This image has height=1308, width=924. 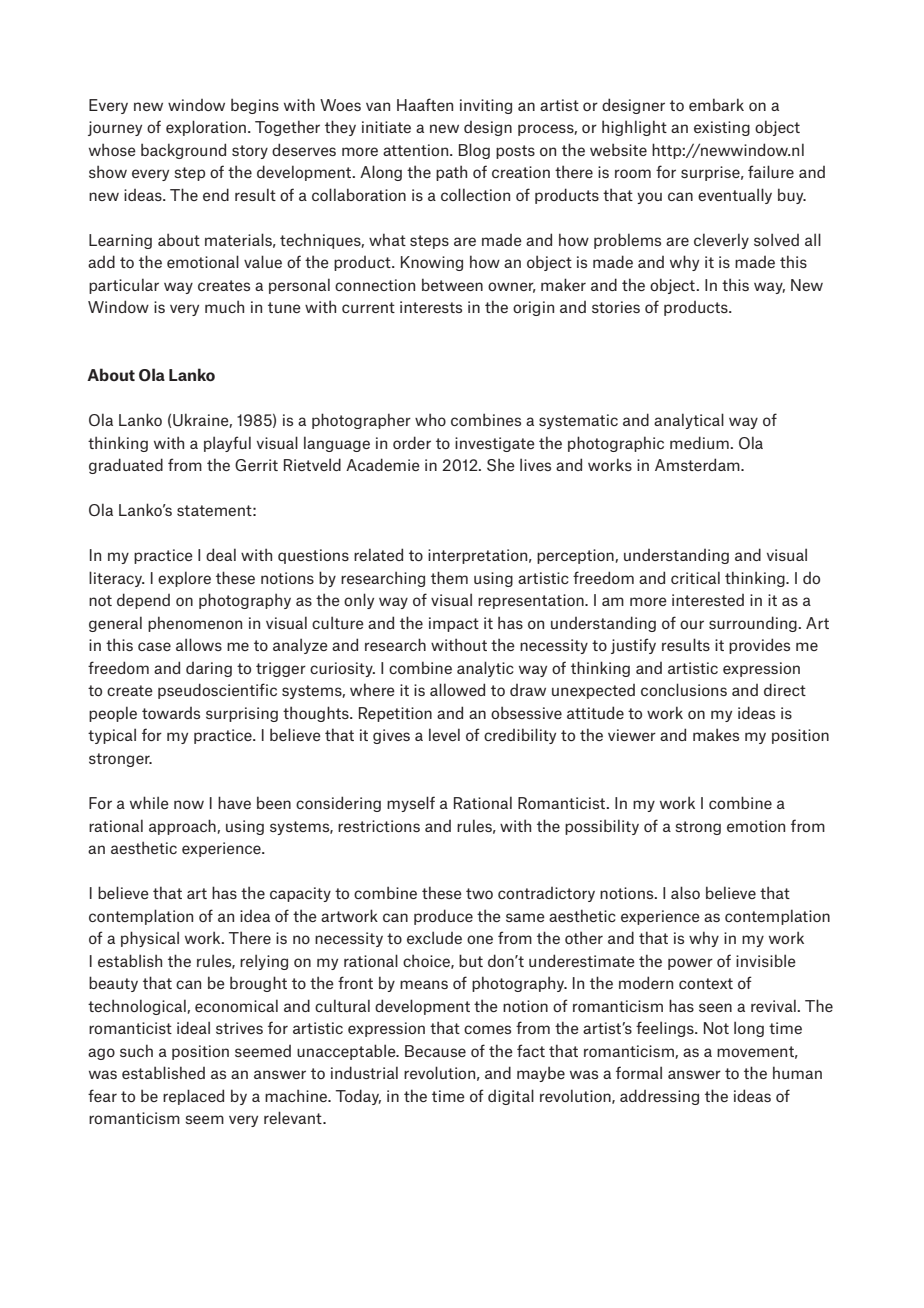 I want to click on myself, so click(x=411, y=804).
